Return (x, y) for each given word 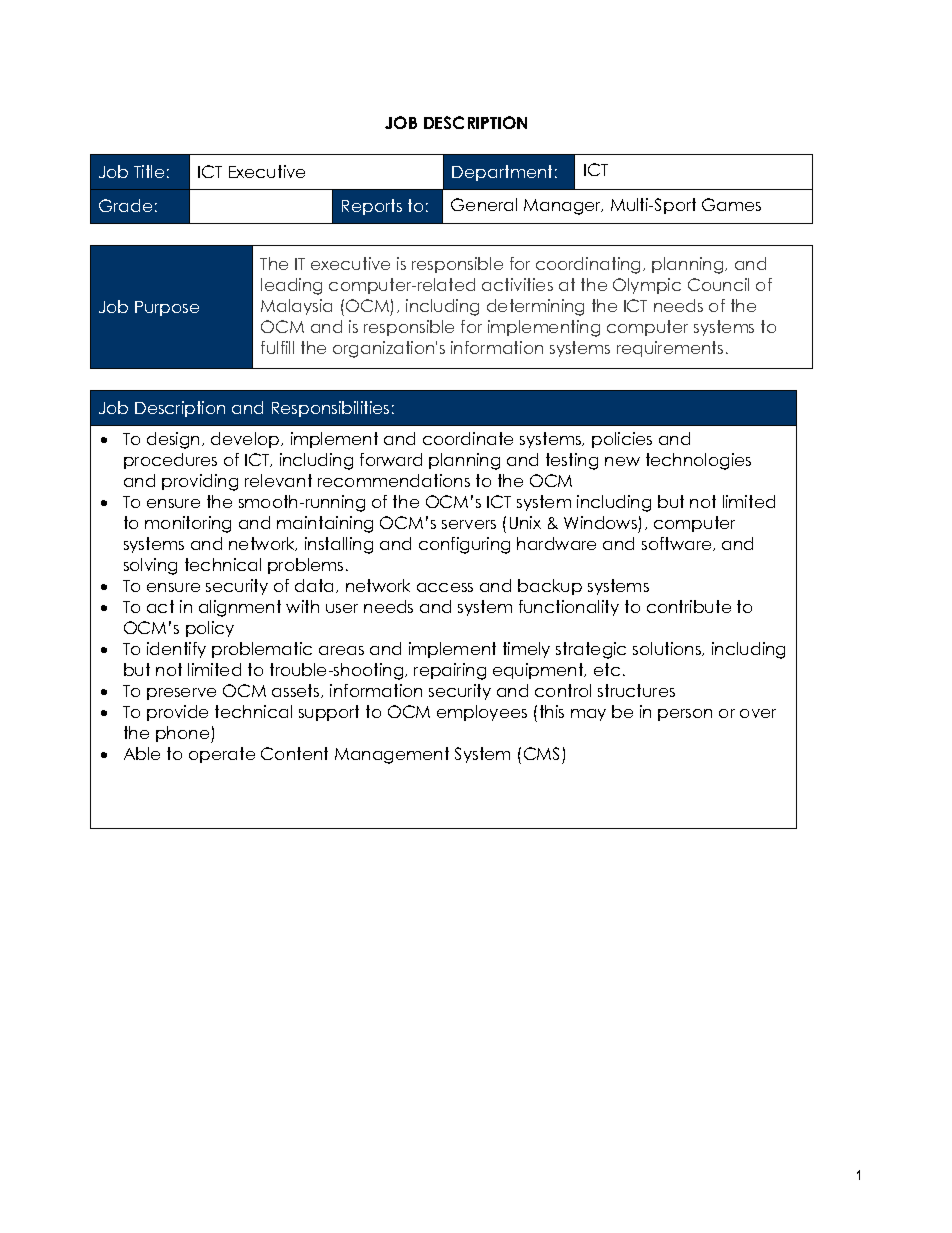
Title (149, 171)
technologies (698, 461)
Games (731, 204)
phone (184, 734)
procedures (170, 461)
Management (392, 755)
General (484, 204)
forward (391, 459)
